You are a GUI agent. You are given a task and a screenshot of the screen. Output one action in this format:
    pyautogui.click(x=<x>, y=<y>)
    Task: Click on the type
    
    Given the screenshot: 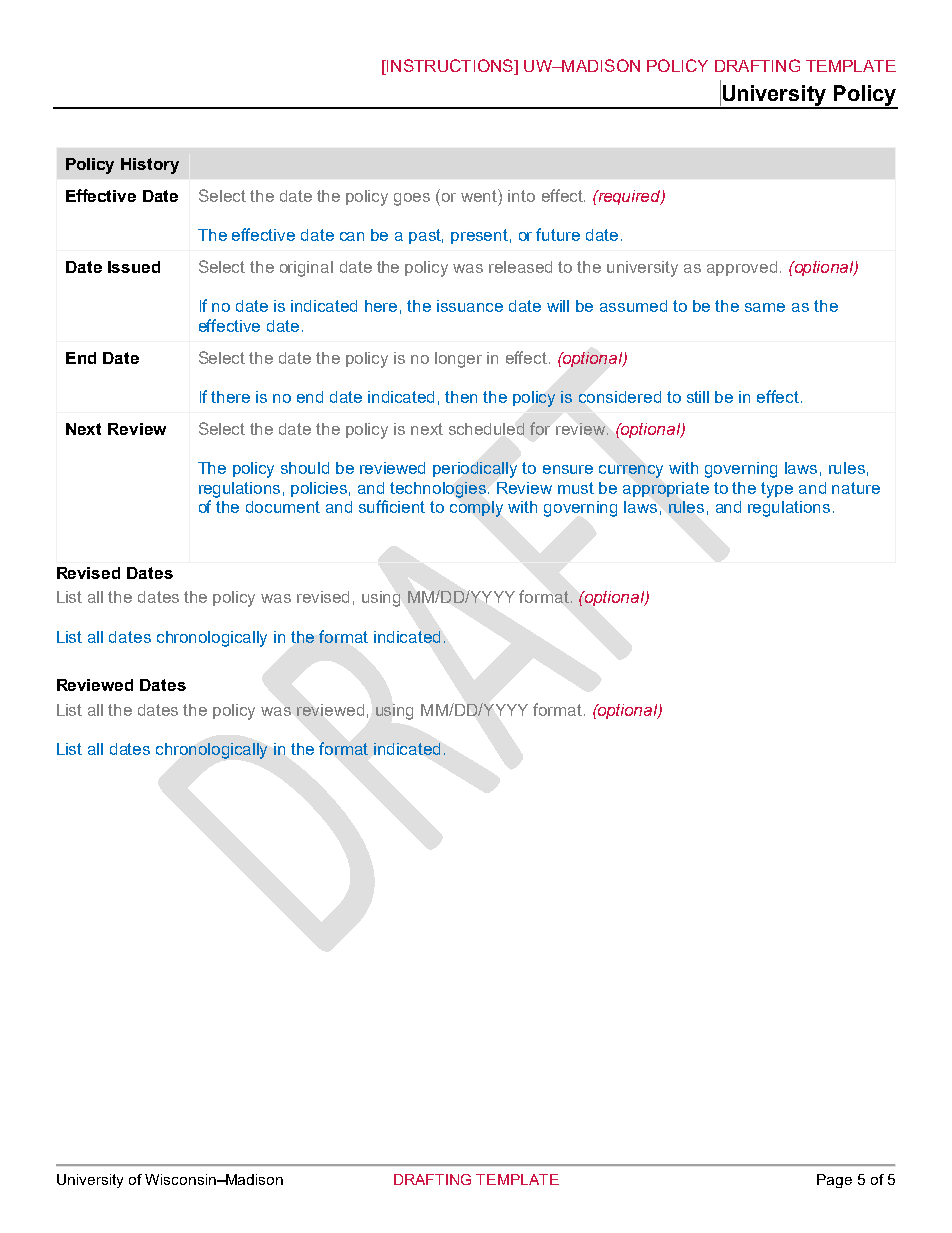 What is the action you would take?
    pyautogui.click(x=777, y=490)
